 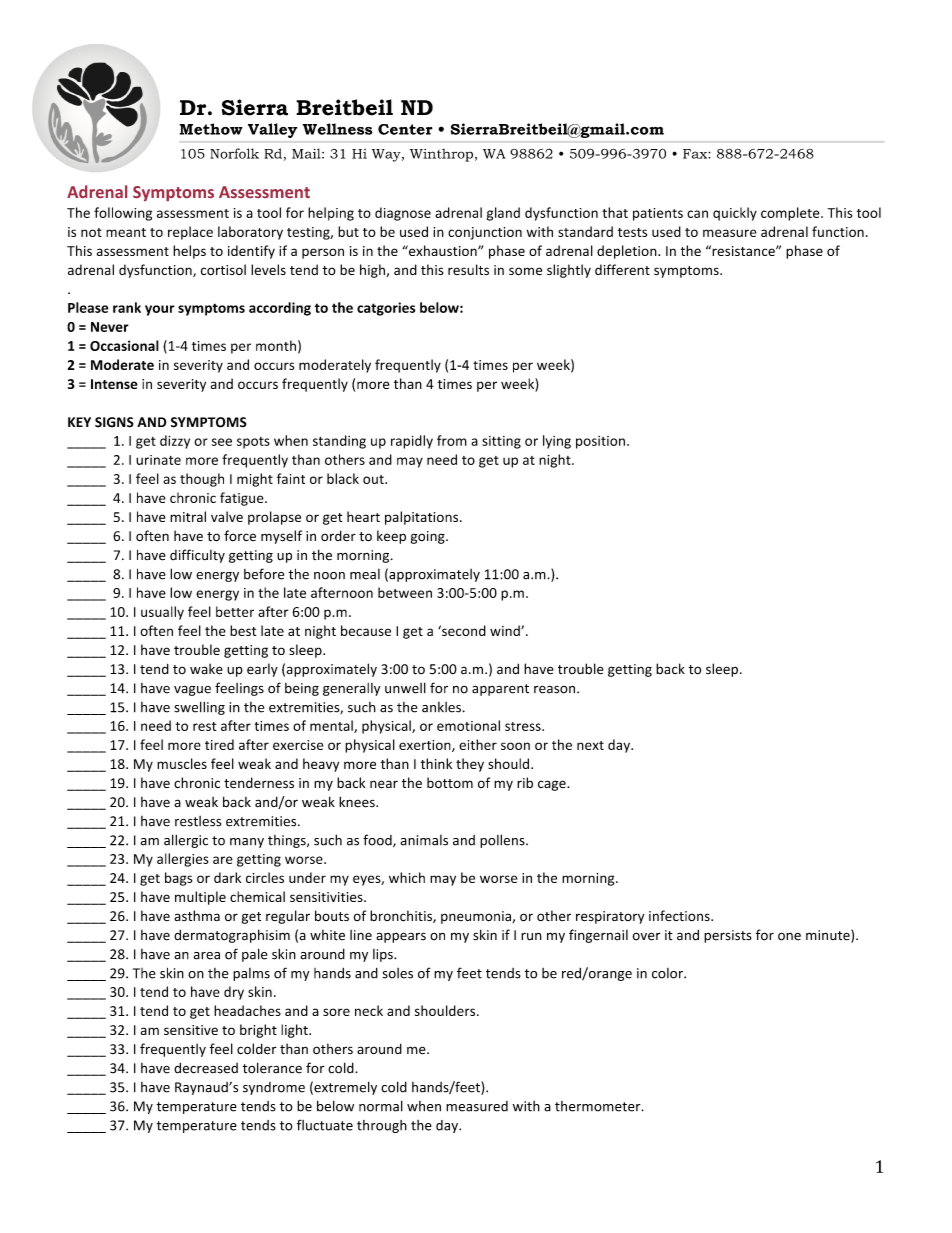 I want to click on decreased, so click(x=206, y=1068).
